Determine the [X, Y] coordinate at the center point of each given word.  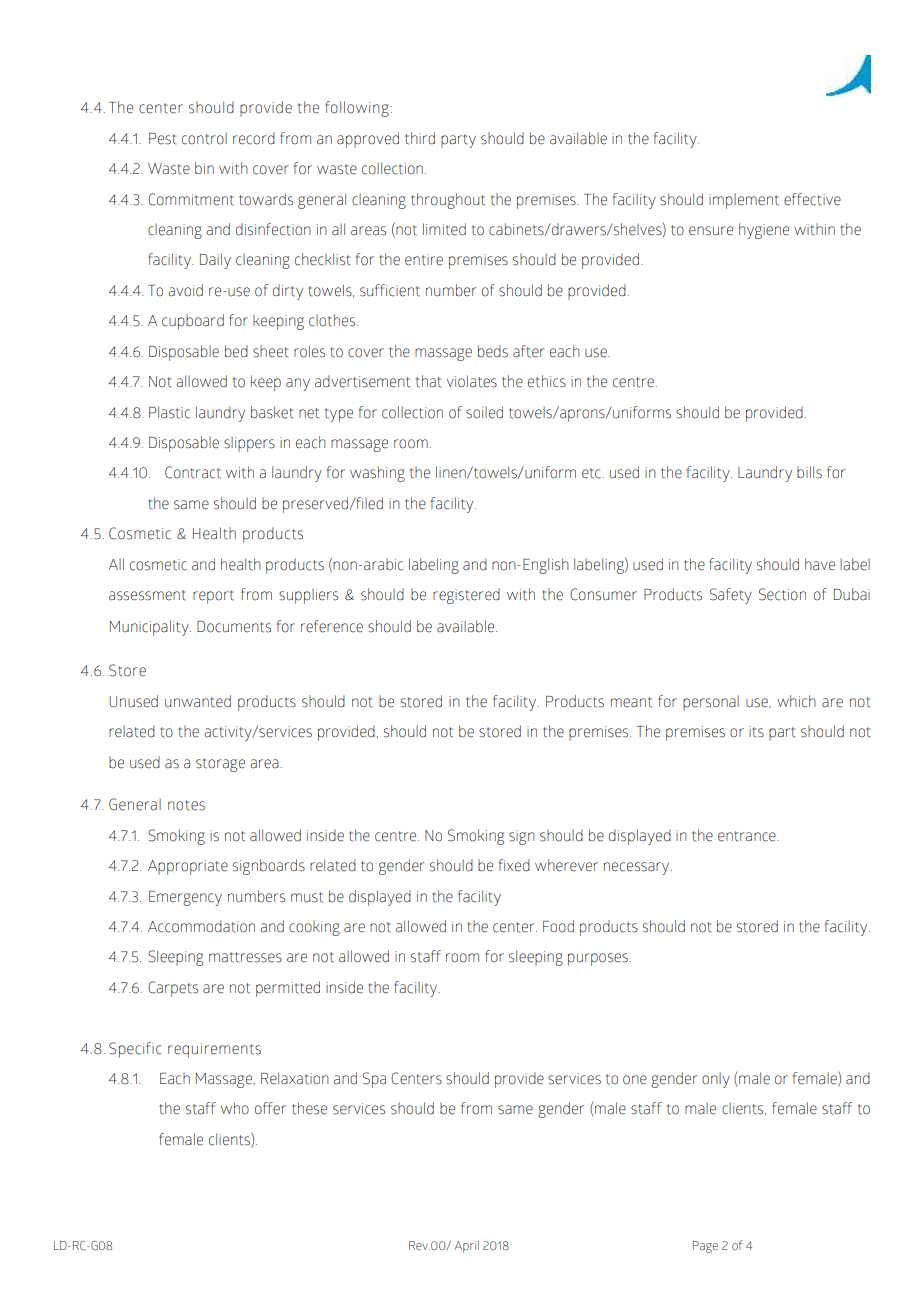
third [420, 138]
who [235, 1108]
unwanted [198, 701]
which [796, 701]
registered [466, 596]
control [204, 139]
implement [744, 201]
